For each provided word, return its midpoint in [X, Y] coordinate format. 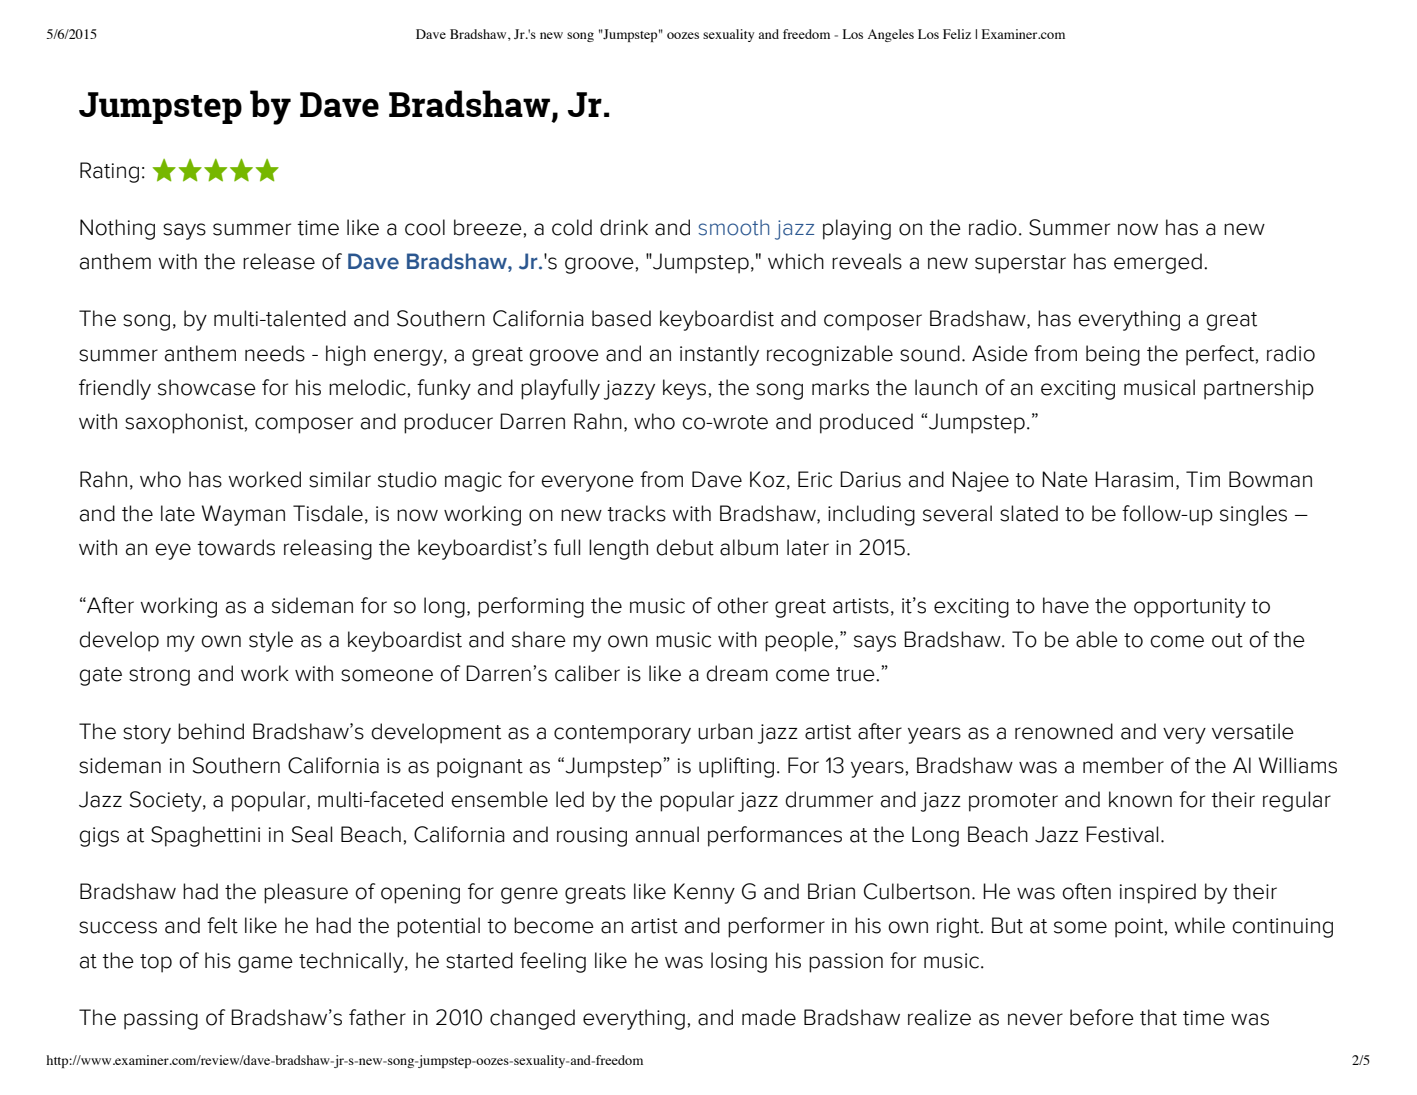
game [265, 964]
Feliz [957, 34]
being [1113, 355]
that [1158, 1017]
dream [737, 673]
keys [684, 389]
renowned [1064, 731]
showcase [207, 387]
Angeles [891, 35]
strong [159, 676]
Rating [109, 172]
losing [739, 962]
